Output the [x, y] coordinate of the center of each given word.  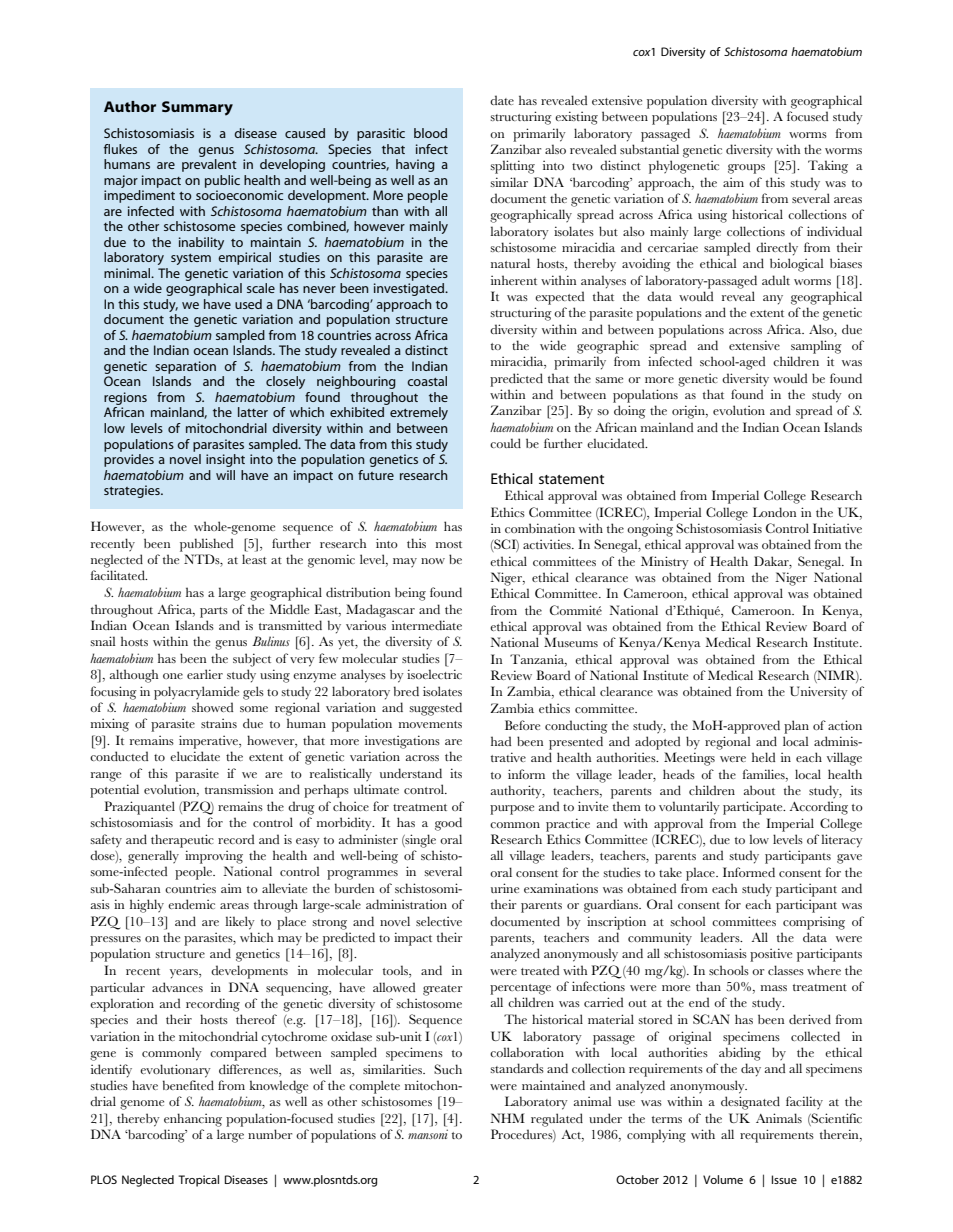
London [774, 512]
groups [746, 169]
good [448, 824]
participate [754, 808]
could [505, 443]
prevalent [209, 165]
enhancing [193, 1120]
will [225, 475]
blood [430, 133]
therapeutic [182, 841]
